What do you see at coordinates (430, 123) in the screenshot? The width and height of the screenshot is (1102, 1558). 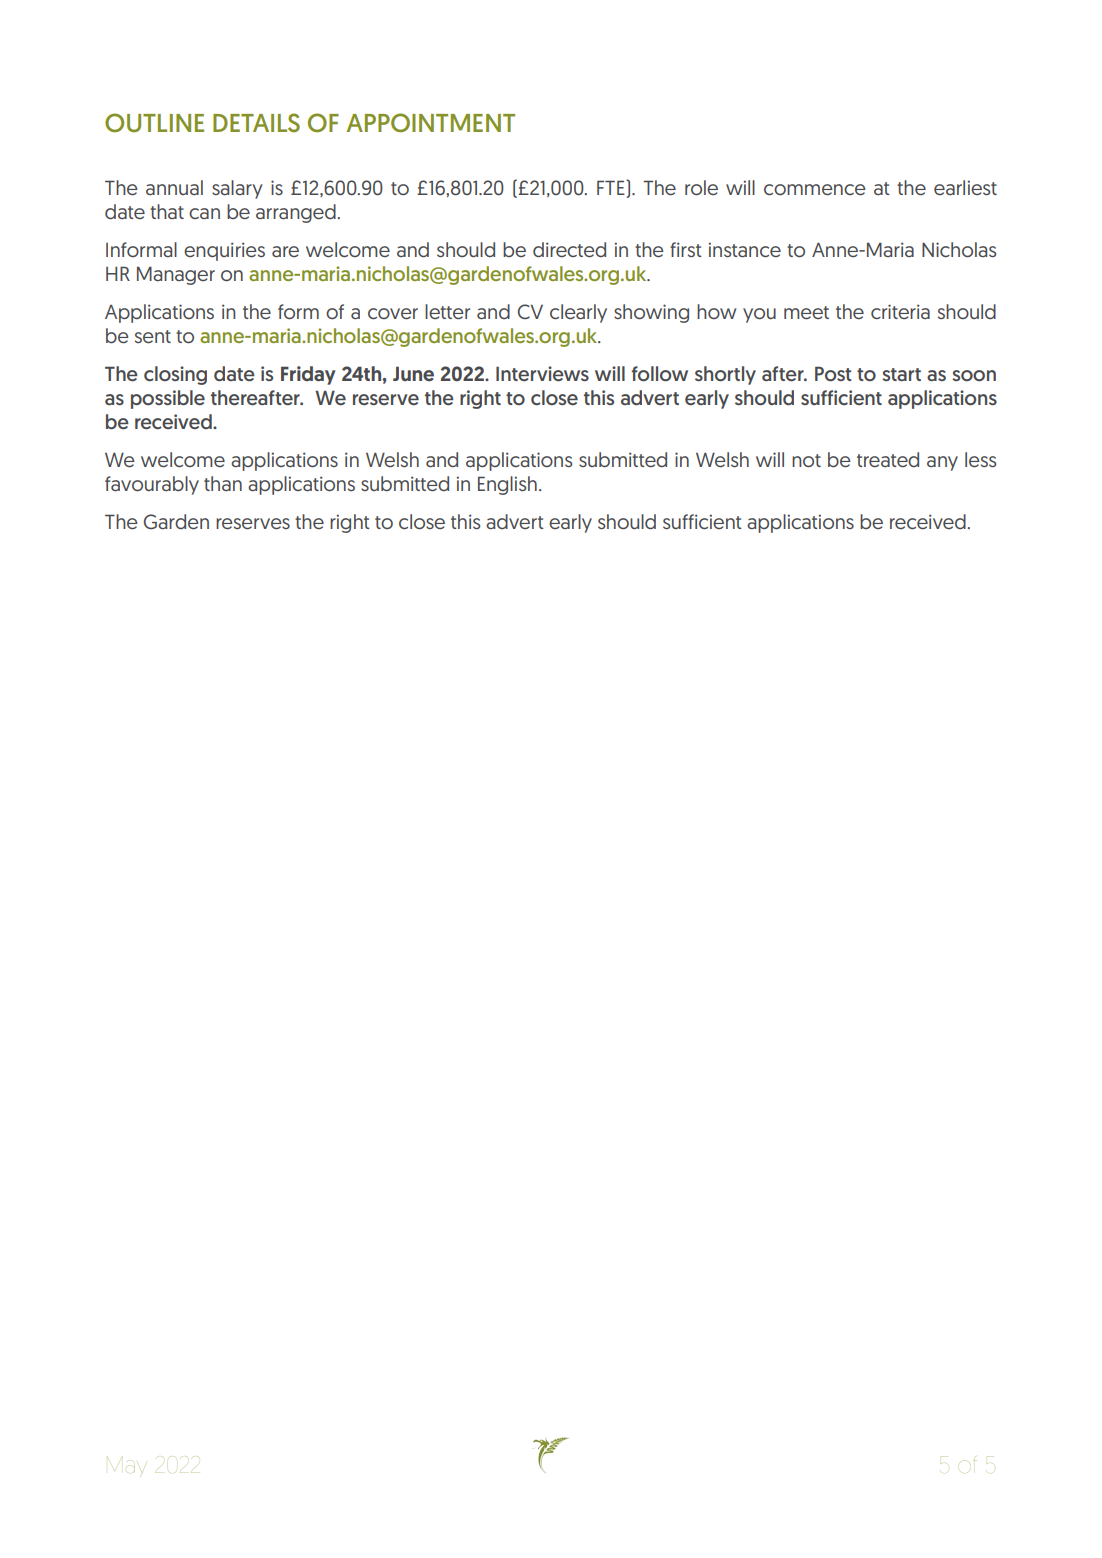 I see `APPOINTMENT` at bounding box center [430, 123].
